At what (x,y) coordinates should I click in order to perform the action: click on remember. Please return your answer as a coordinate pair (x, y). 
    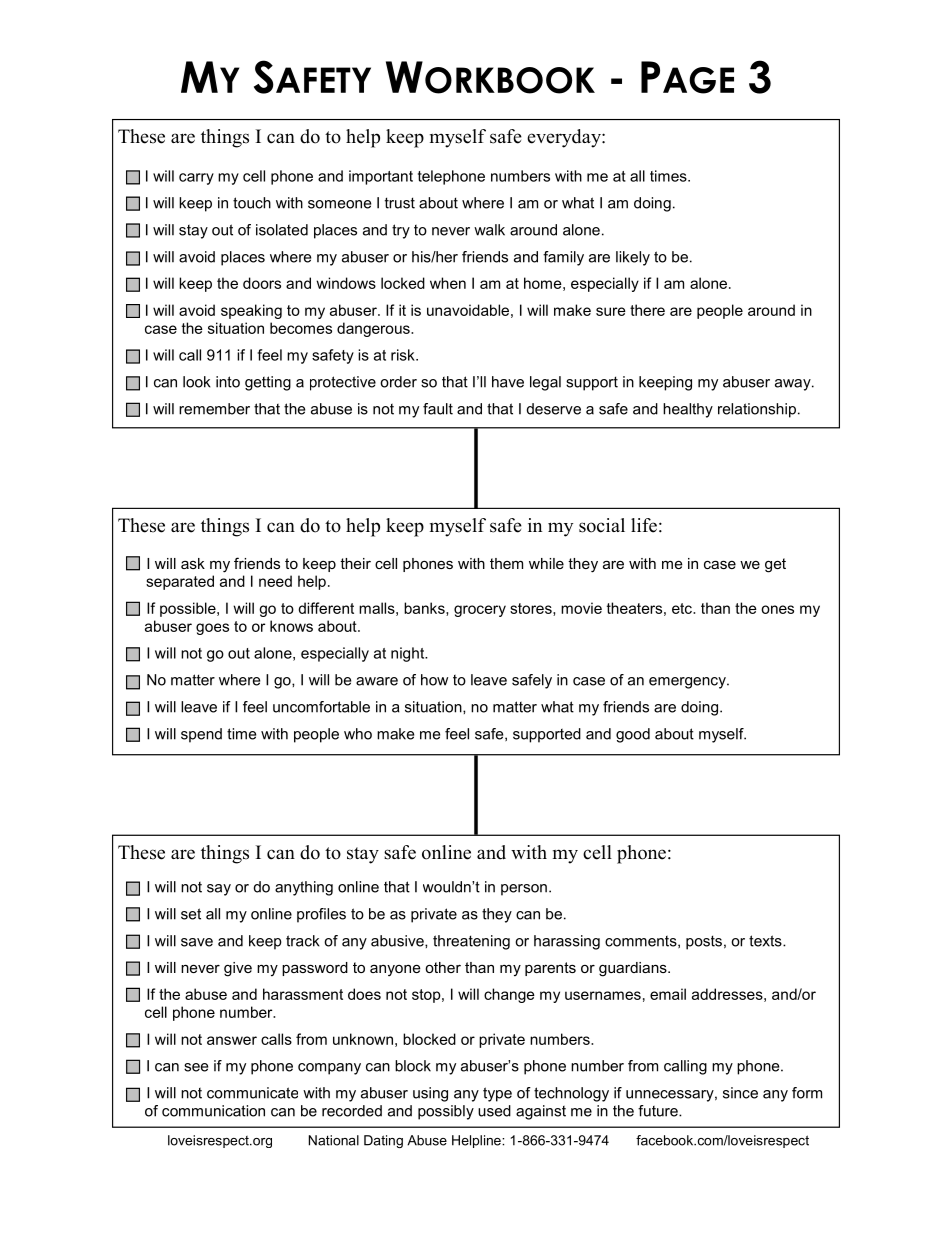
    Looking at the image, I should click on (214, 409).
